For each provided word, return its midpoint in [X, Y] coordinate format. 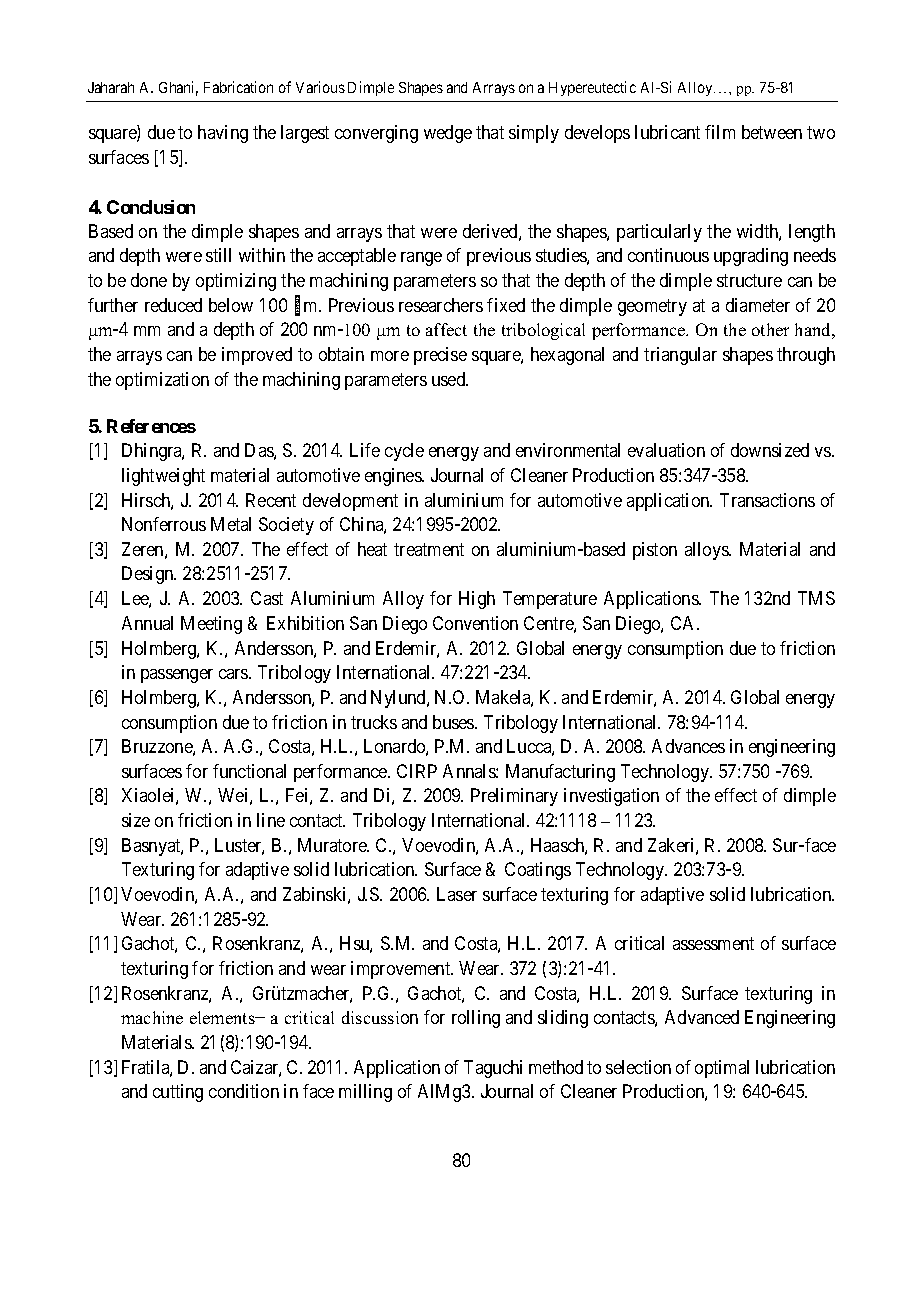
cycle [404, 452]
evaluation [666, 450]
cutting [178, 1093]
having [223, 134]
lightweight [163, 477]
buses [454, 722]
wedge [448, 134]
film [720, 132]
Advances [688, 746]
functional [249, 771]
